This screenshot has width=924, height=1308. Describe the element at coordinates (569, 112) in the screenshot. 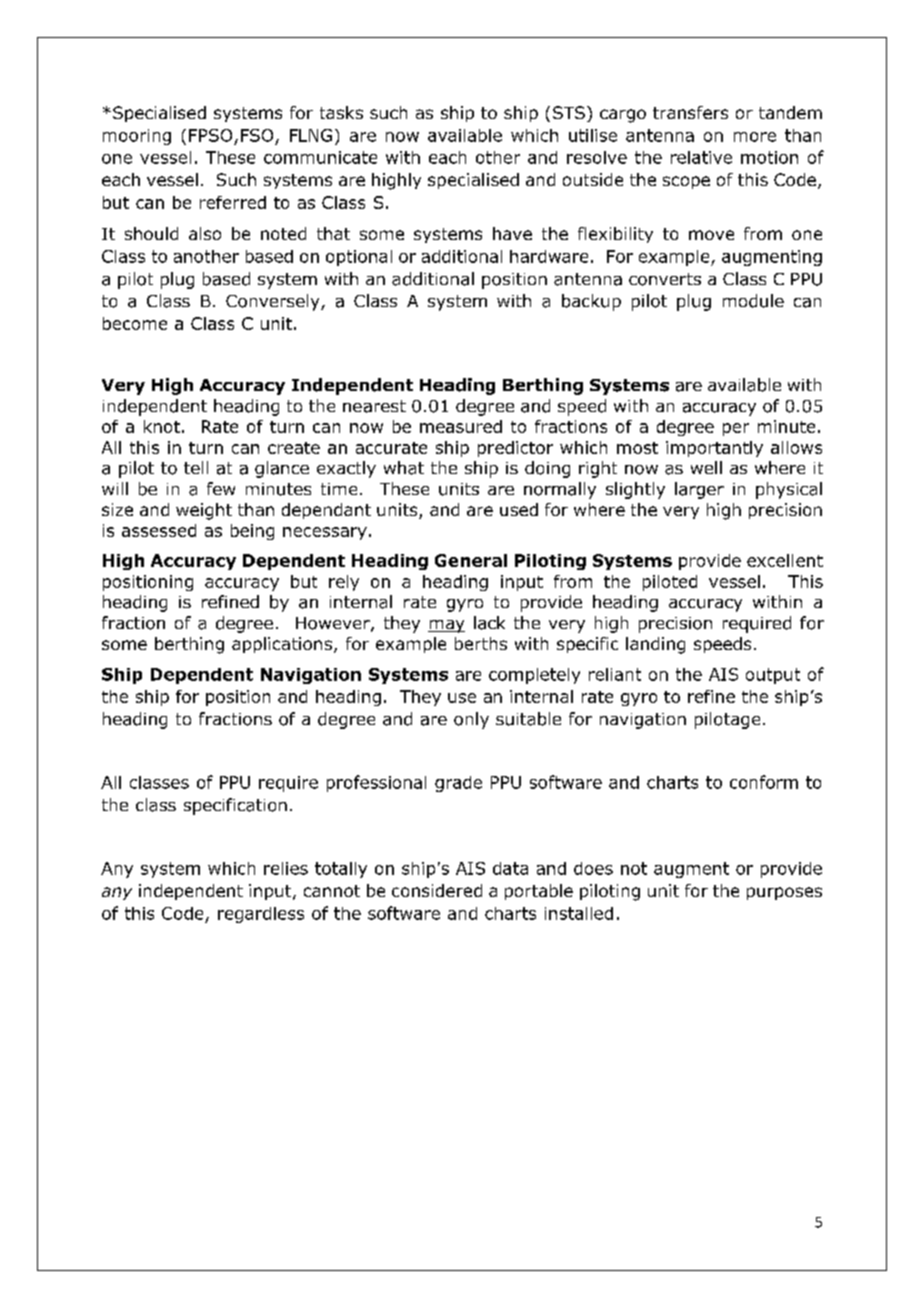

I see `STS` at that location.
